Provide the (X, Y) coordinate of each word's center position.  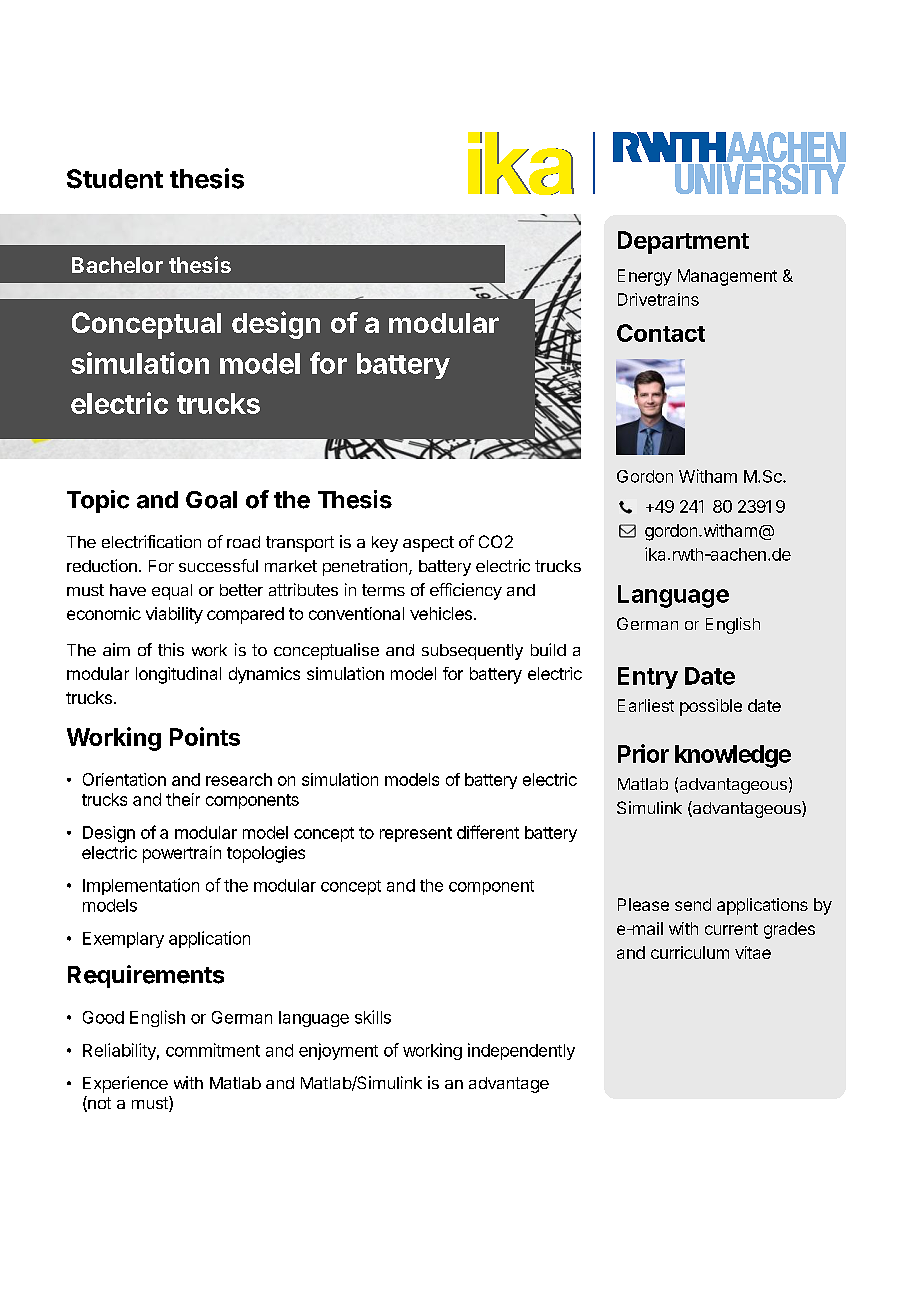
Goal (211, 500)
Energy (645, 277)
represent (416, 834)
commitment (213, 1050)
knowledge (733, 756)
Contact (661, 333)
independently (521, 1051)
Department (683, 242)
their (183, 799)
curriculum (690, 952)
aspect (428, 544)
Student (115, 179)
